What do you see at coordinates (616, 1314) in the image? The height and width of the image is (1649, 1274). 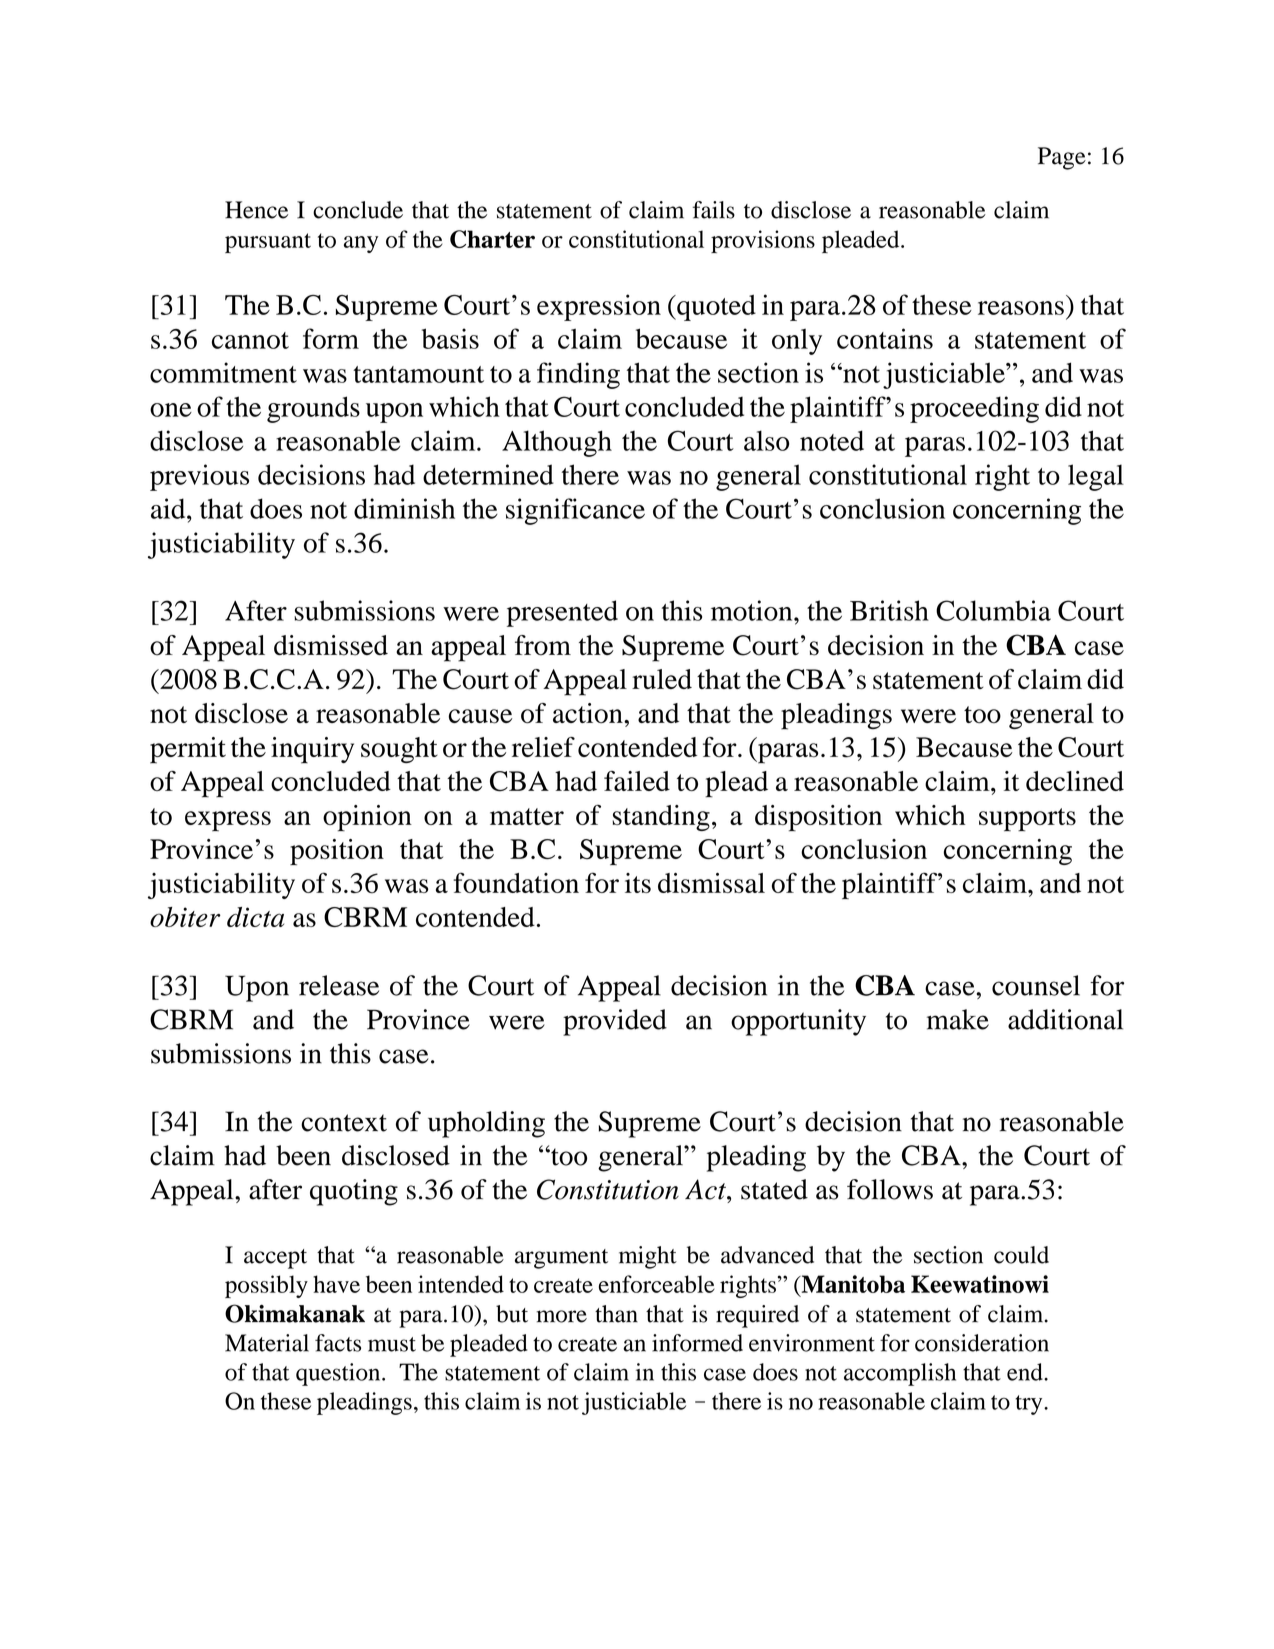 I see `than` at bounding box center [616, 1314].
